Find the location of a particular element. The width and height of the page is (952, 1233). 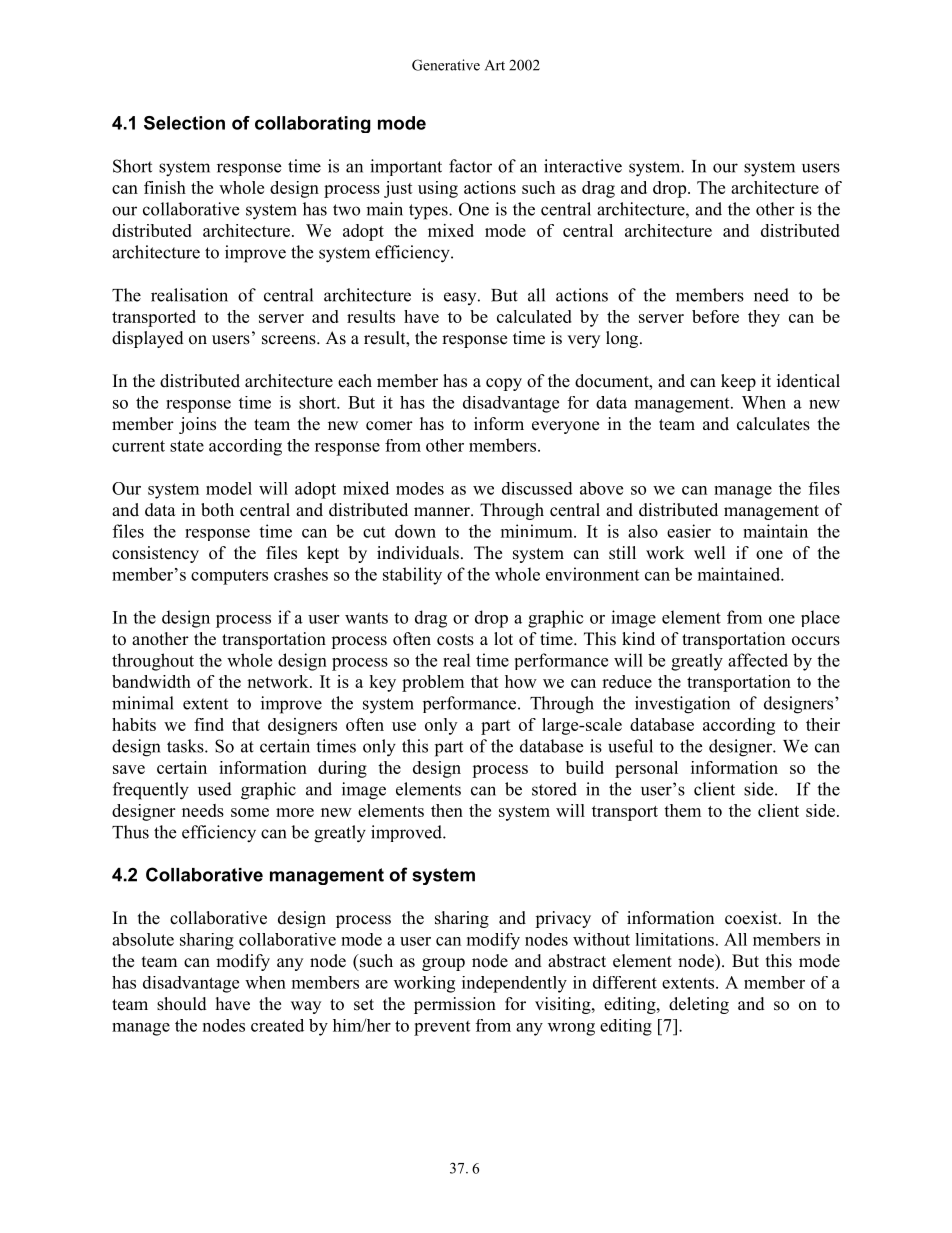

should is located at coordinates (182, 1004).
